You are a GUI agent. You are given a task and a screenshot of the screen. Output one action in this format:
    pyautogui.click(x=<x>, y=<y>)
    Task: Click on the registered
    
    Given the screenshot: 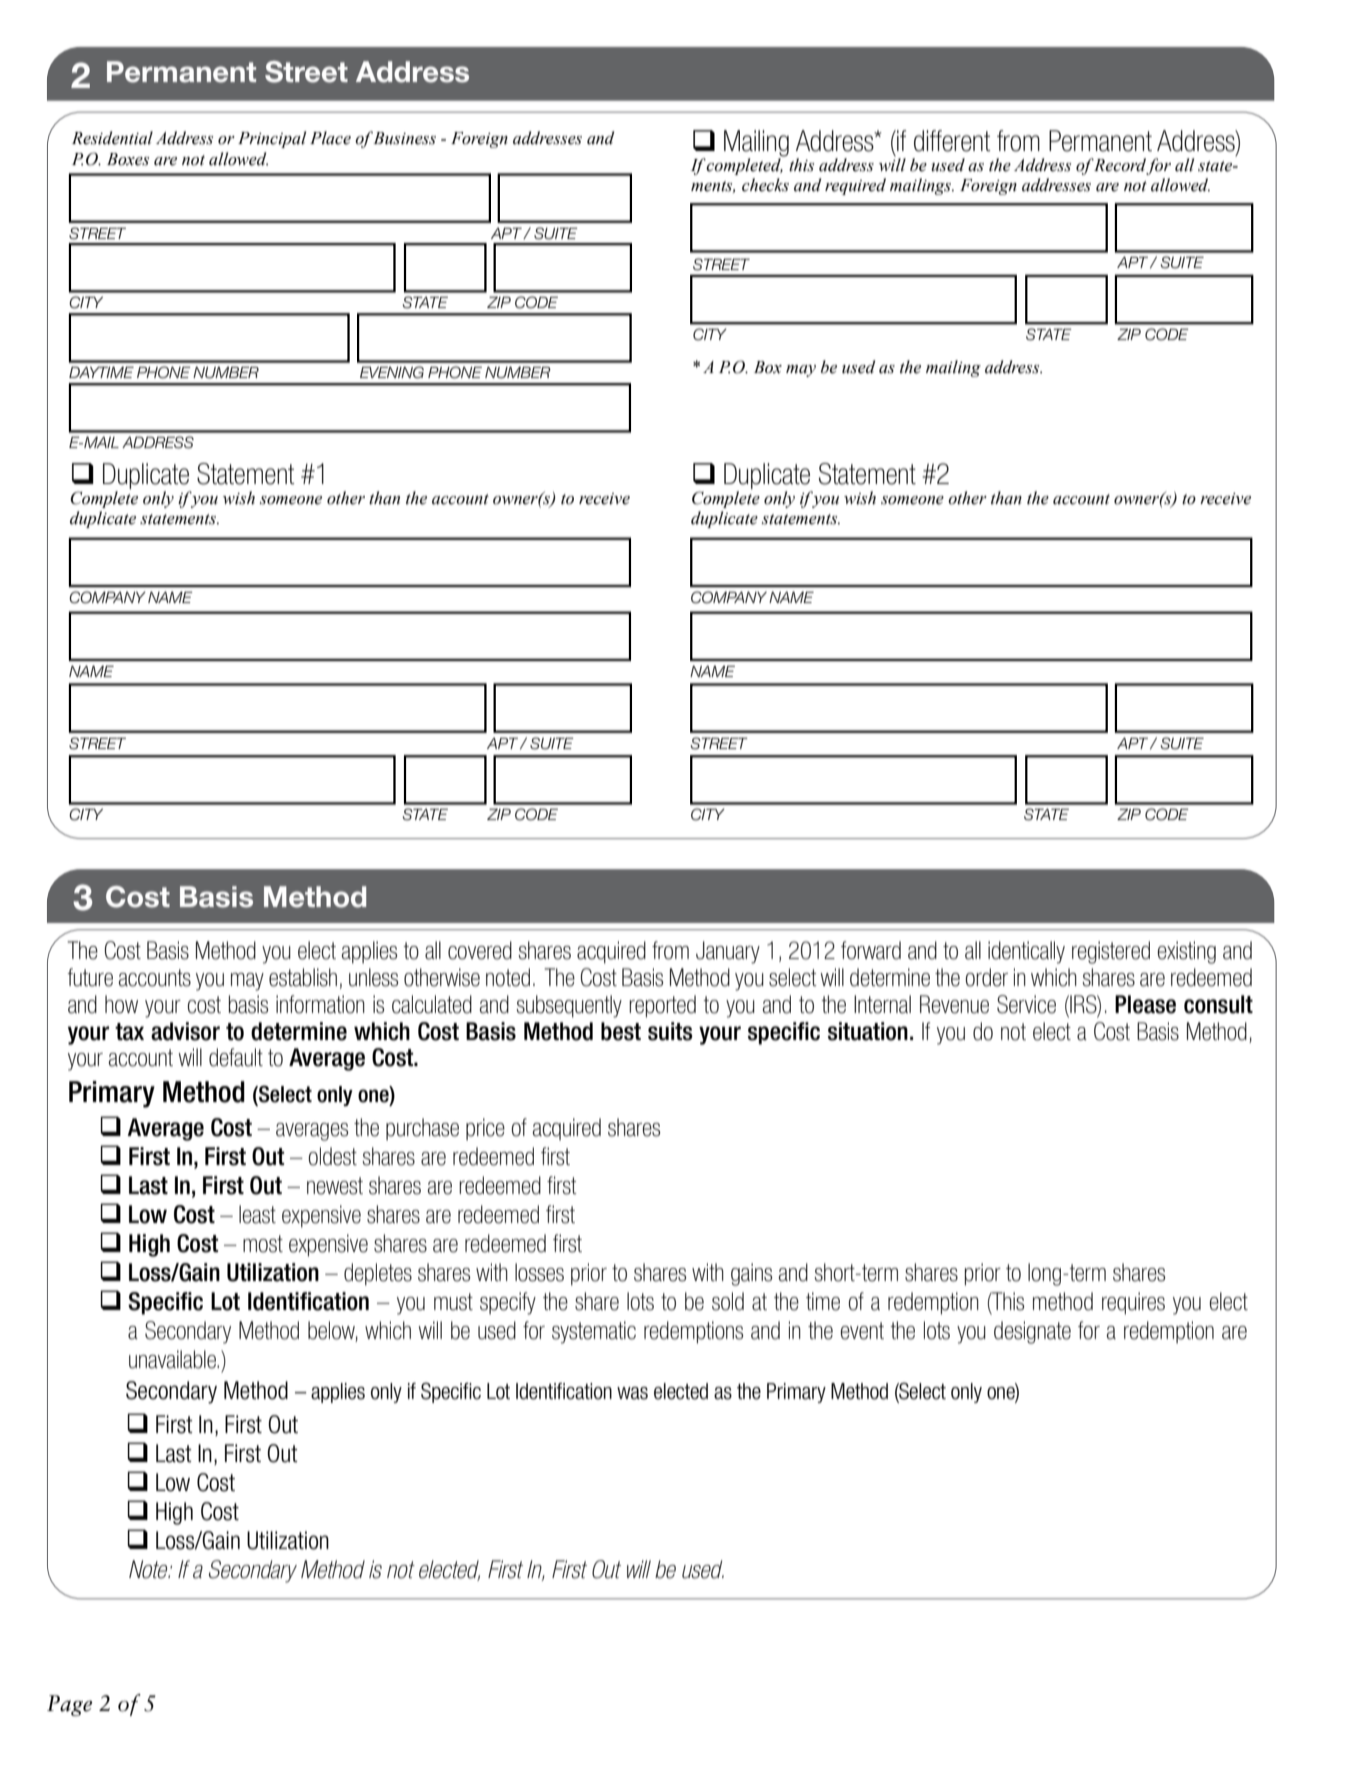 What is the action you would take?
    pyautogui.click(x=1111, y=952)
